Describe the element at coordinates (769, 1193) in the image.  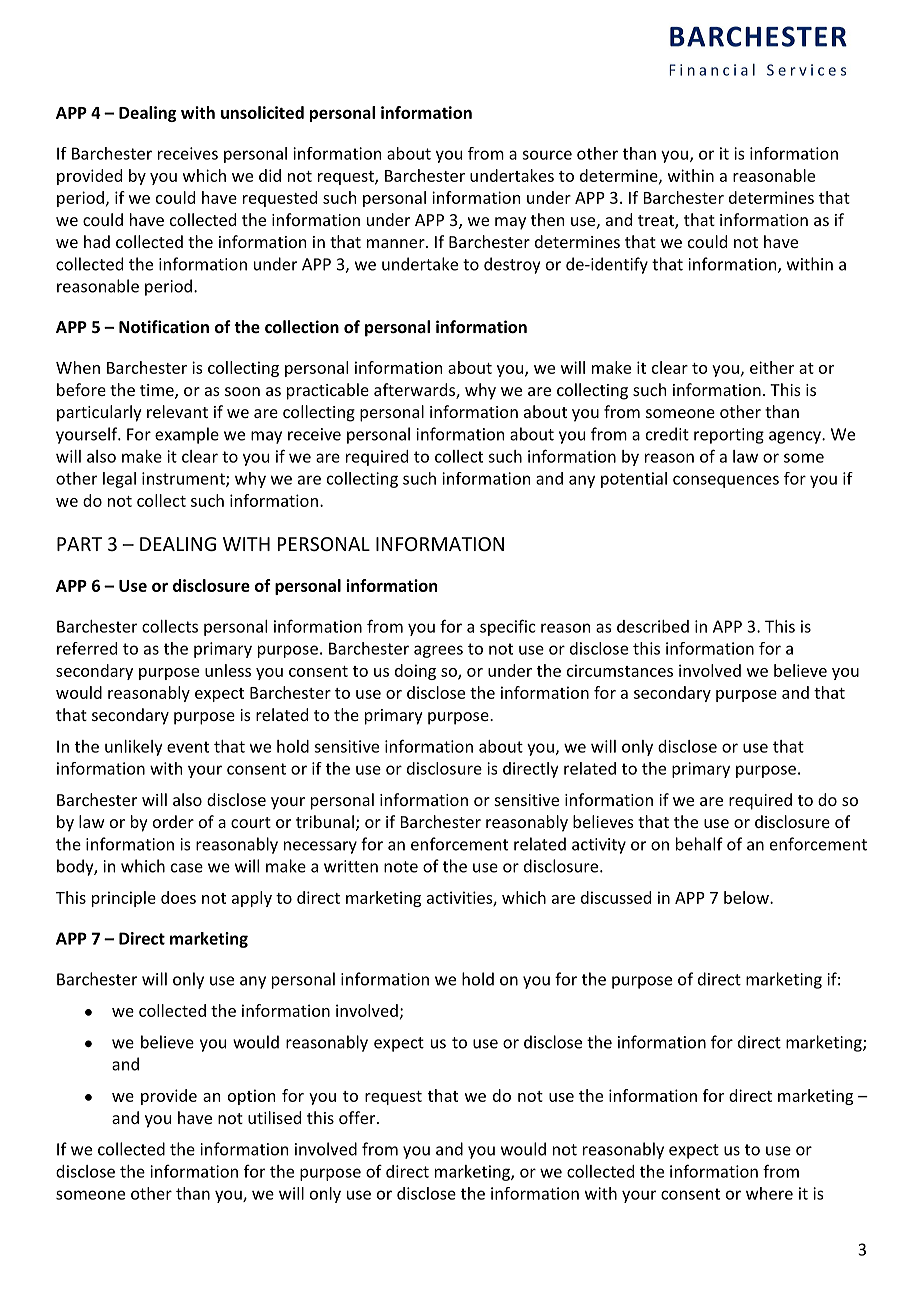
I see `where` at that location.
